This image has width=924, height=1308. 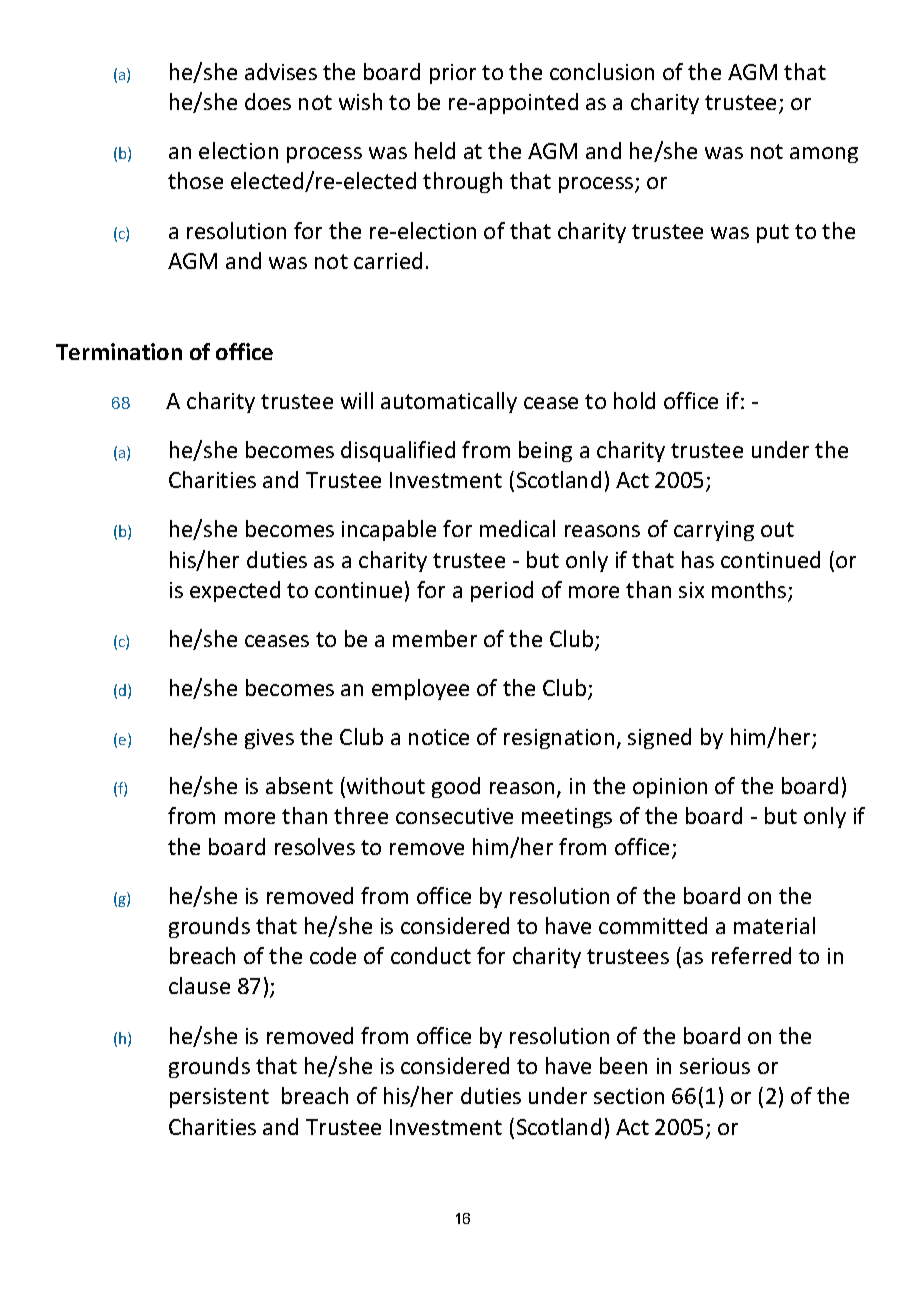 What do you see at coordinates (824, 155) in the image?
I see `among` at bounding box center [824, 155].
